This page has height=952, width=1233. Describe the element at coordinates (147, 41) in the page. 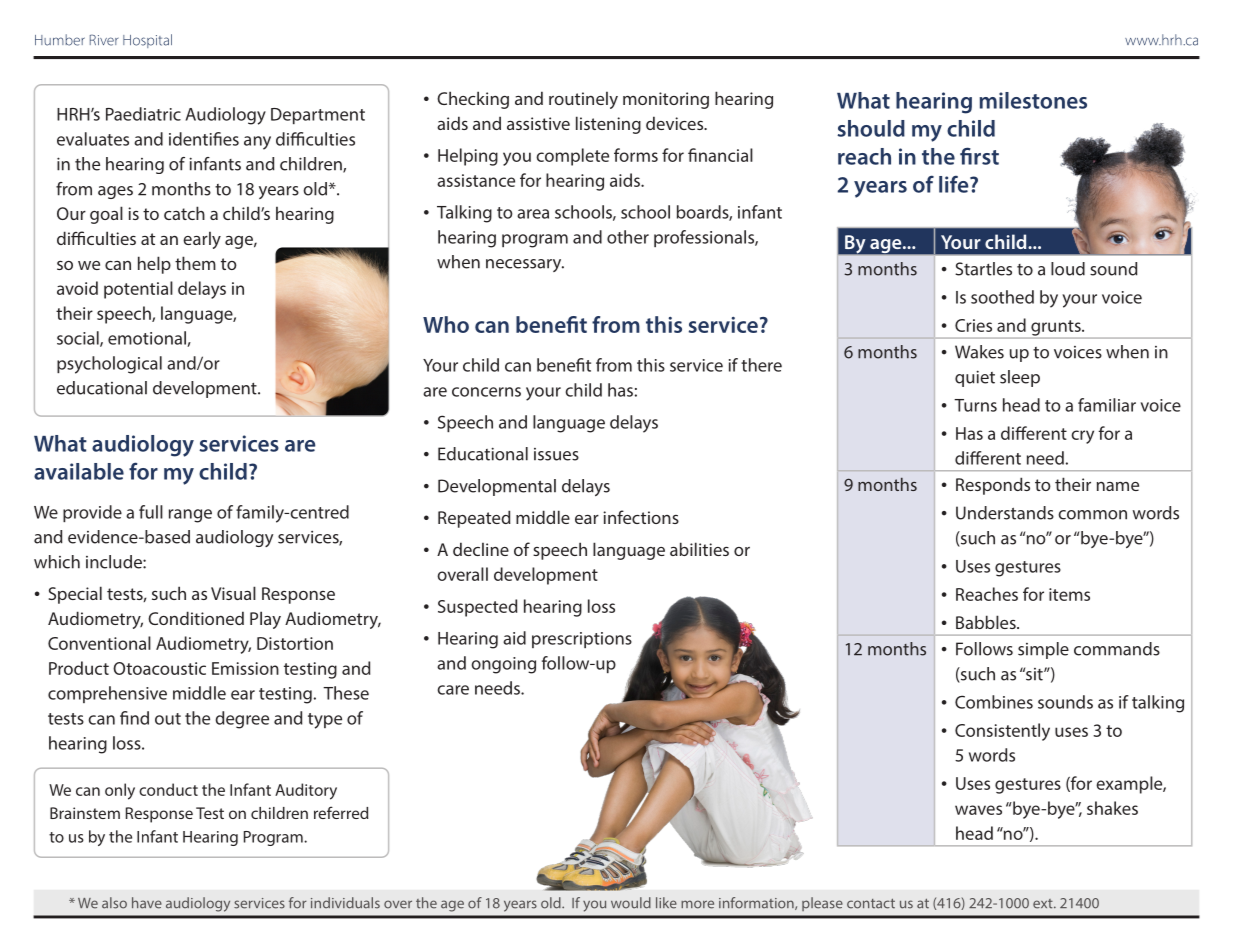

I see `Hospital` at that location.
